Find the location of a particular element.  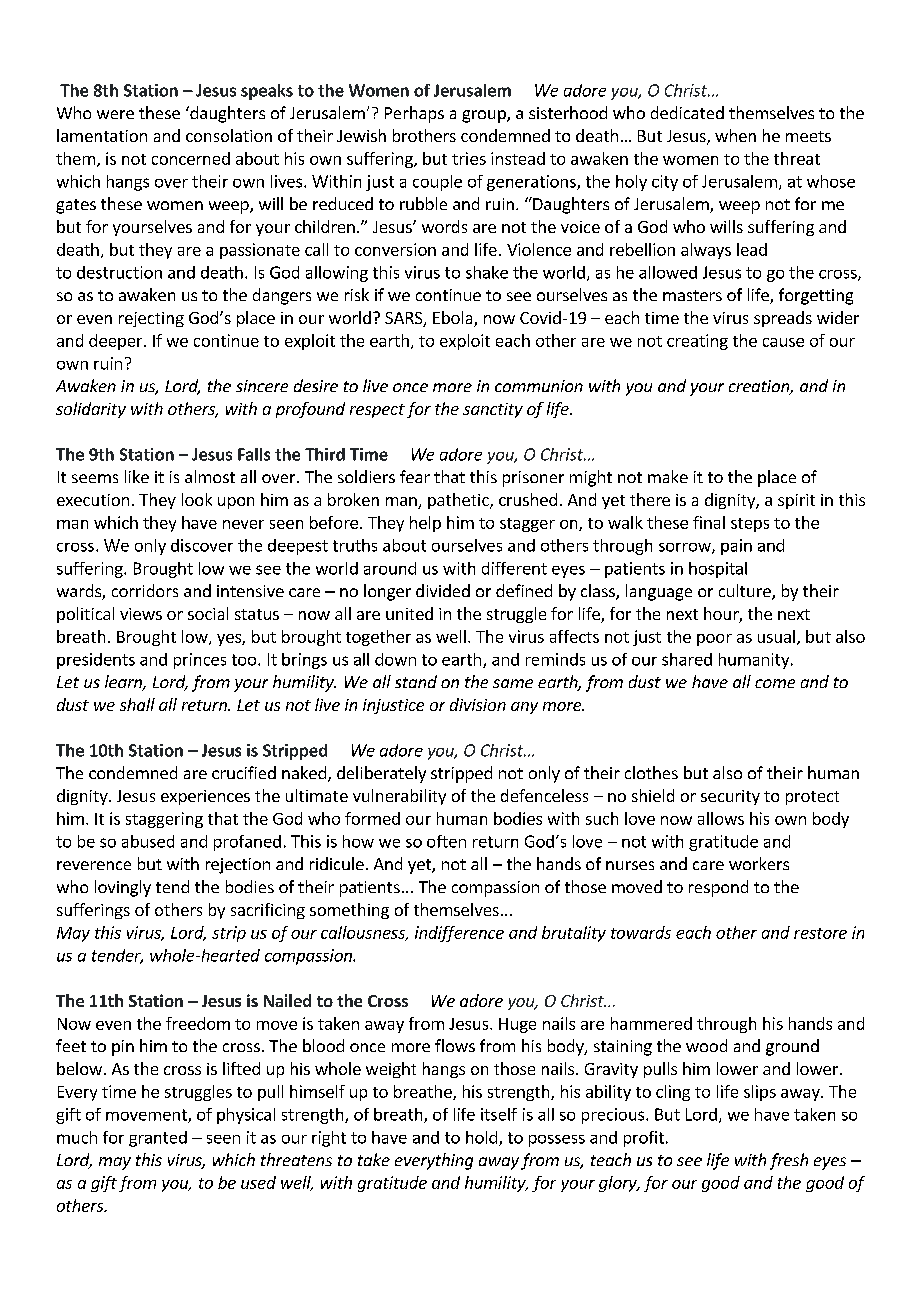

were is located at coordinates (115, 114).
